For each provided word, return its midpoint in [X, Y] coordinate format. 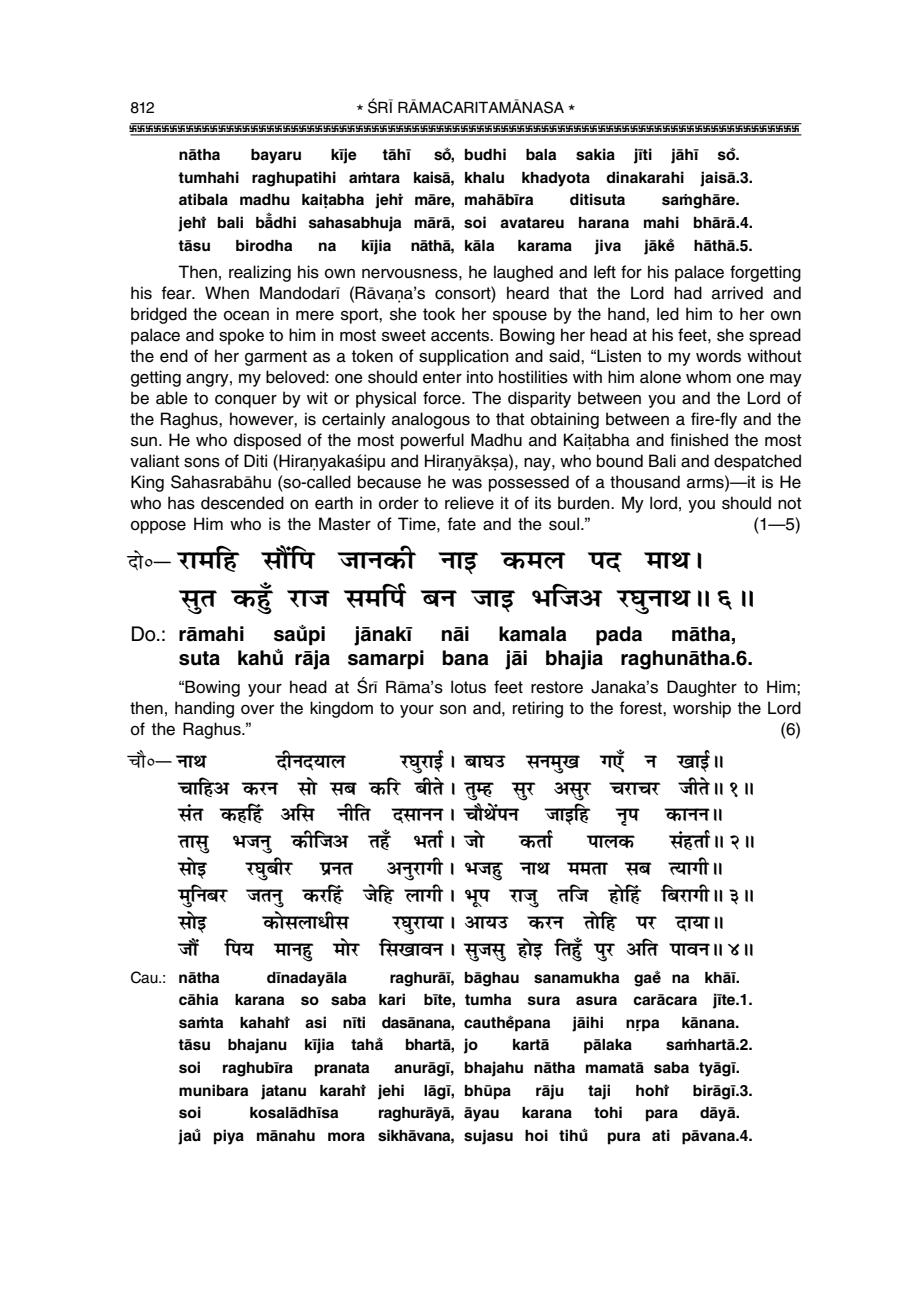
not [789, 503]
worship [702, 709]
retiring [538, 709]
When [227, 293]
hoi [536, 1135]
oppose [158, 527]
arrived [737, 293]
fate [461, 524]
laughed [523, 273]
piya [229, 1137]
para [662, 1115]
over [257, 710]
